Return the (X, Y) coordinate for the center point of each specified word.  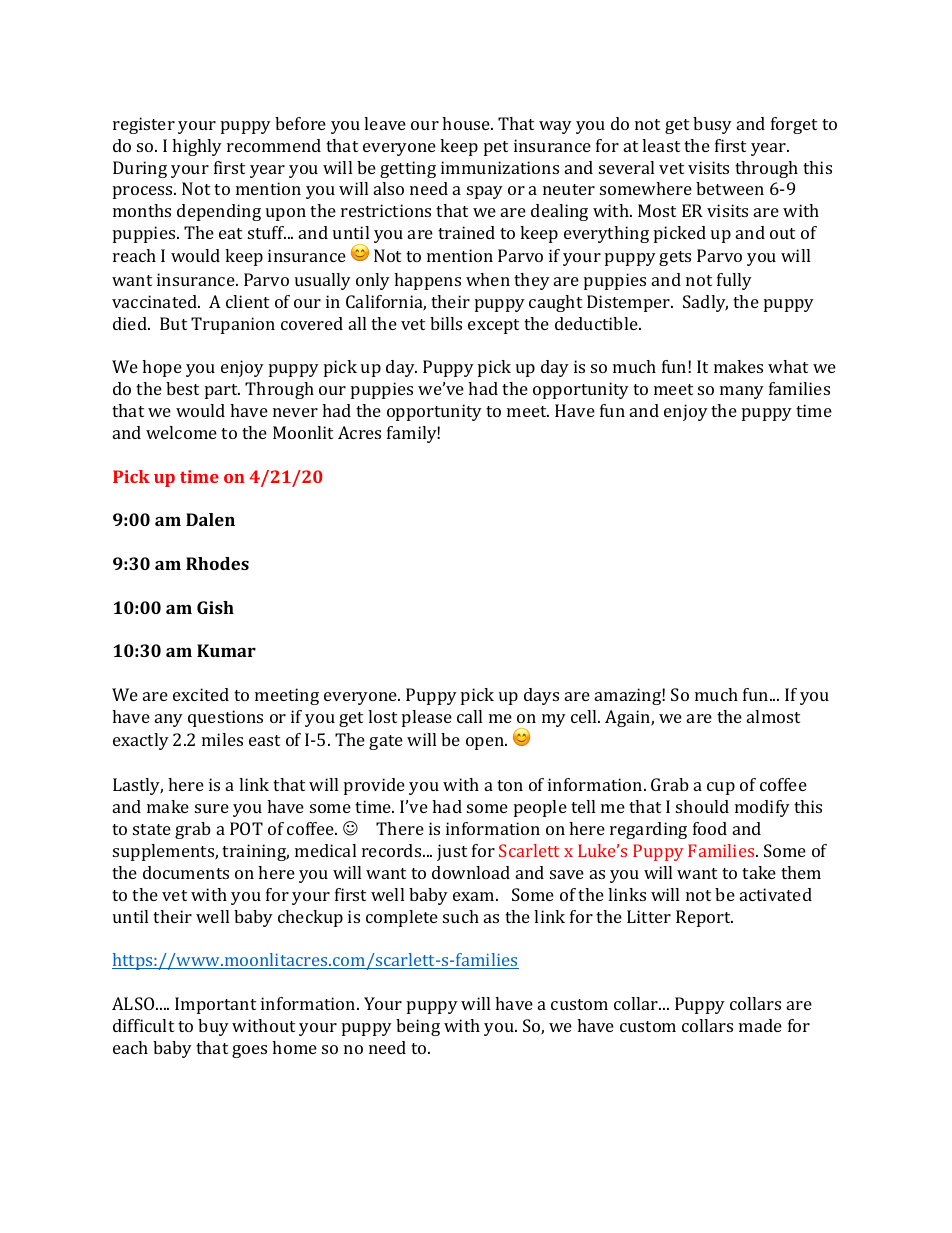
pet (496, 148)
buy (213, 1027)
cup (721, 788)
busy (712, 125)
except (493, 326)
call (469, 716)
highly (197, 147)
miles (222, 739)
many (742, 392)
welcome (181, 432)
